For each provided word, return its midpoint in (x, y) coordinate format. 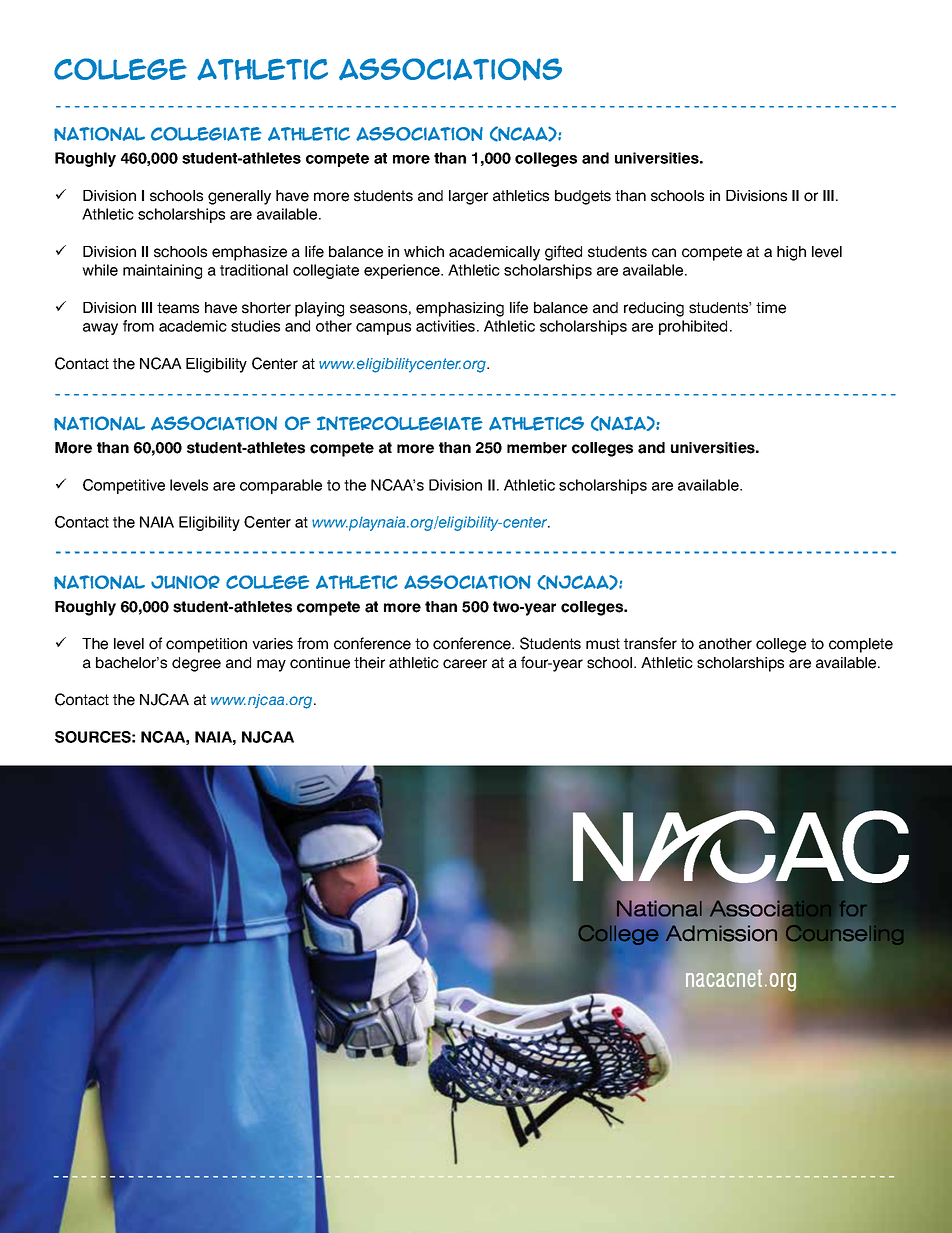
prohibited (693, 327)
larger (468, 197)
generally (239, 197)
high (791, 253)
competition (206, 645)
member (537, 448)
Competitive (124, 486)
